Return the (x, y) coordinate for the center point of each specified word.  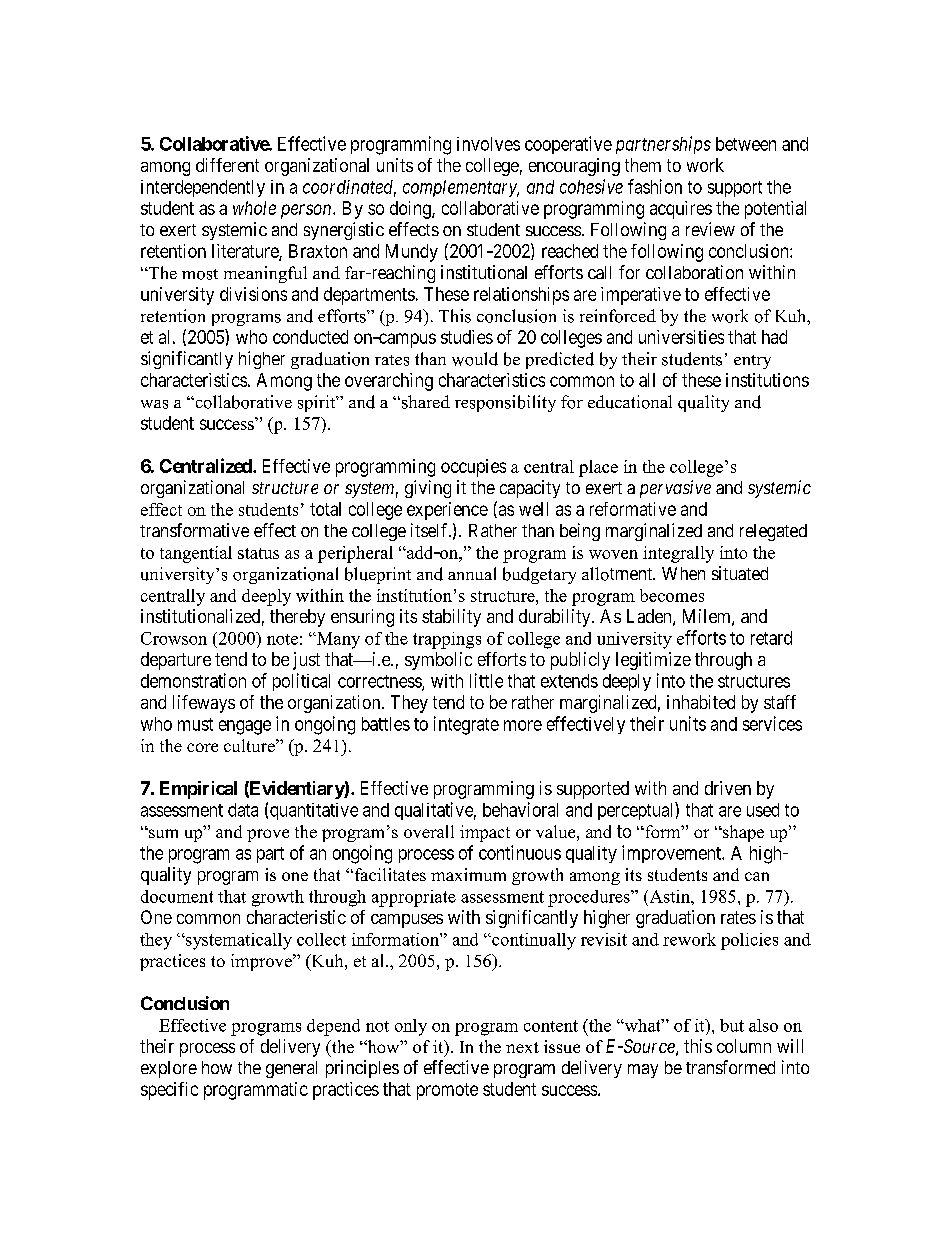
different (227, 165)
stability (451, 618)
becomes (672, 595)
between (746, 144)
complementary (461, 188)
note (282, 639)
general (291, 1069)
